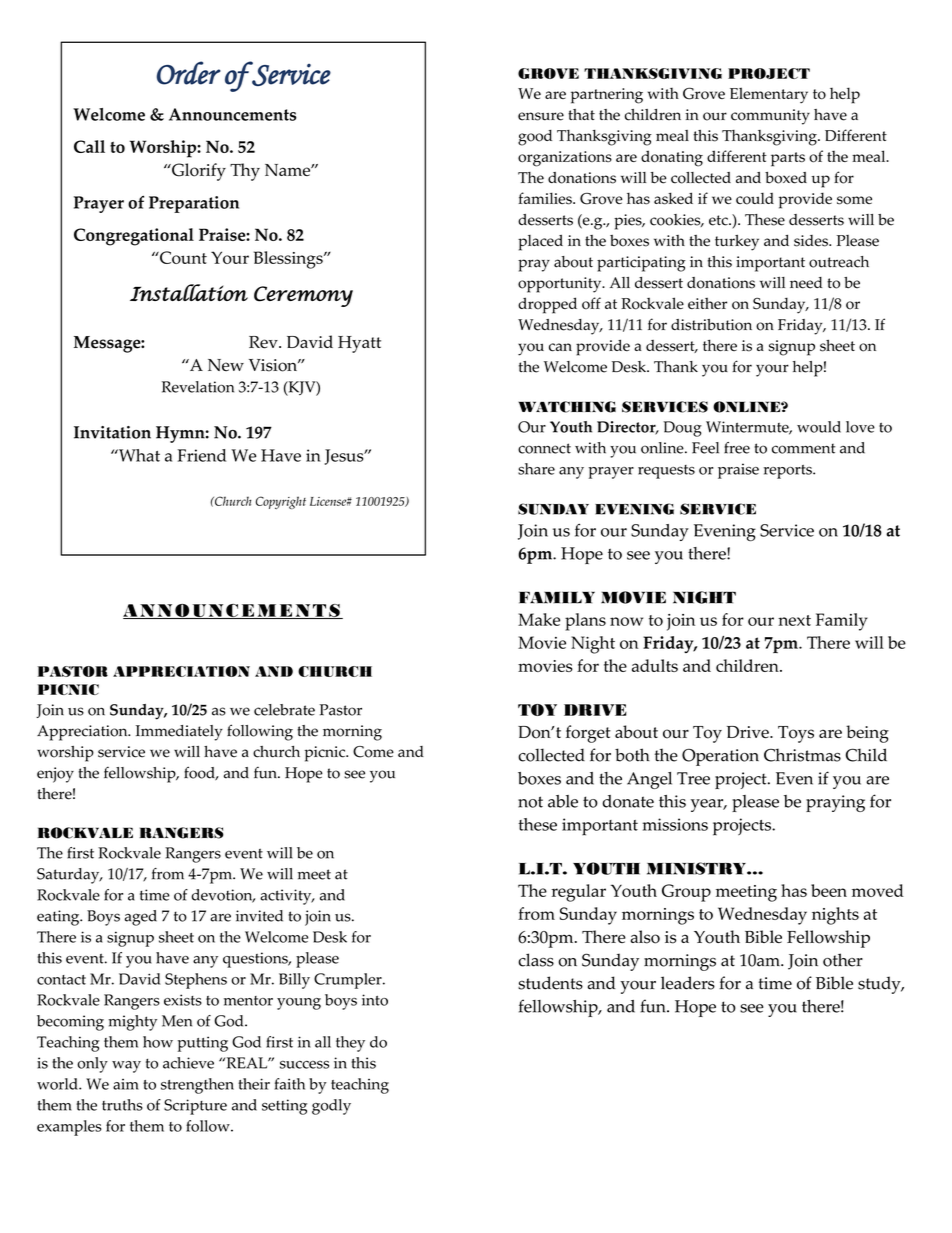 This image has width=952, height=1233. Describe the element at coordinates (126, 1084) in the image. I see `aim` at that location.
